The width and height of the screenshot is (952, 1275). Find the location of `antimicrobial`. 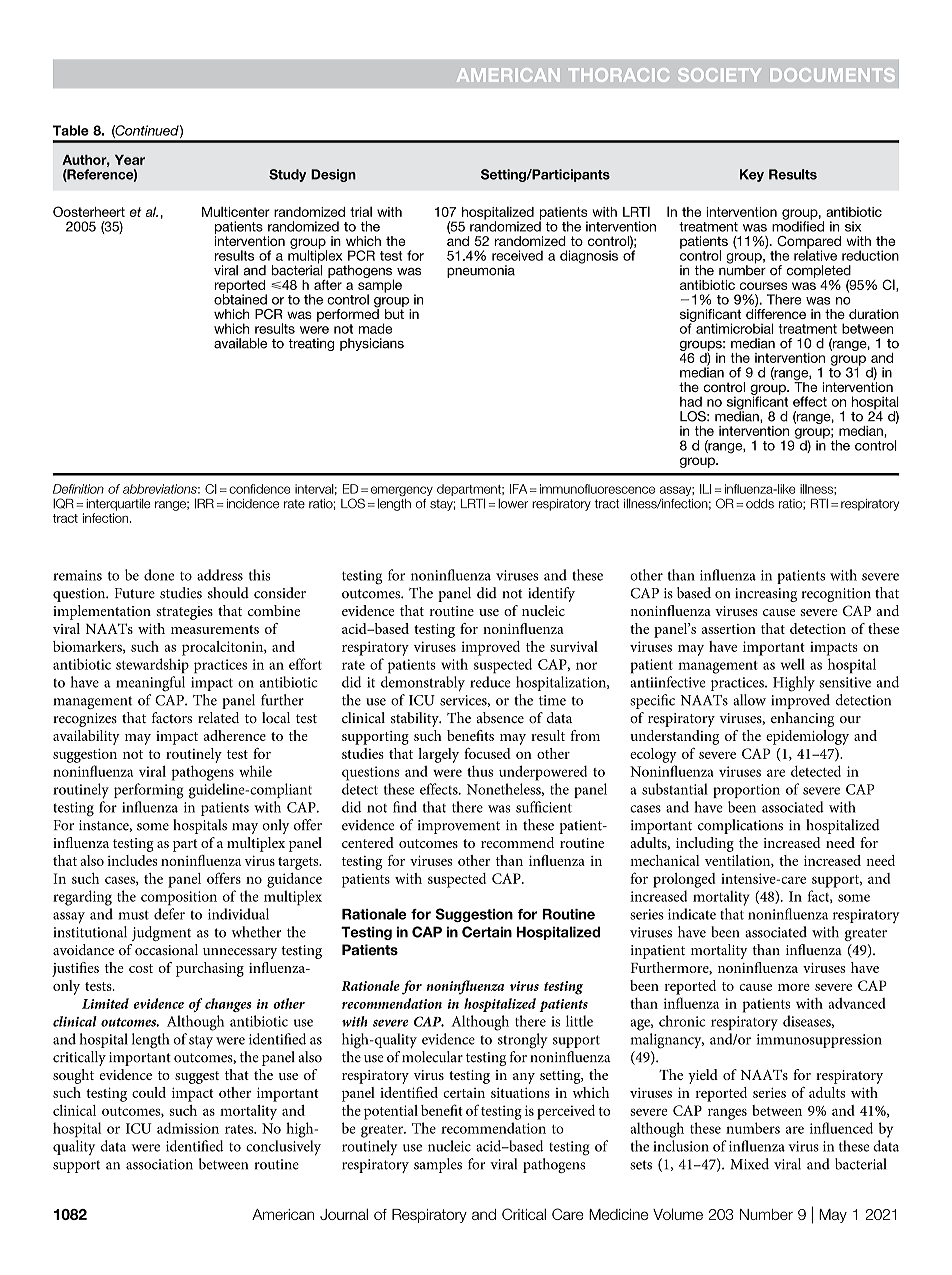

antimicrobial is located at coordinates (733, 327).
